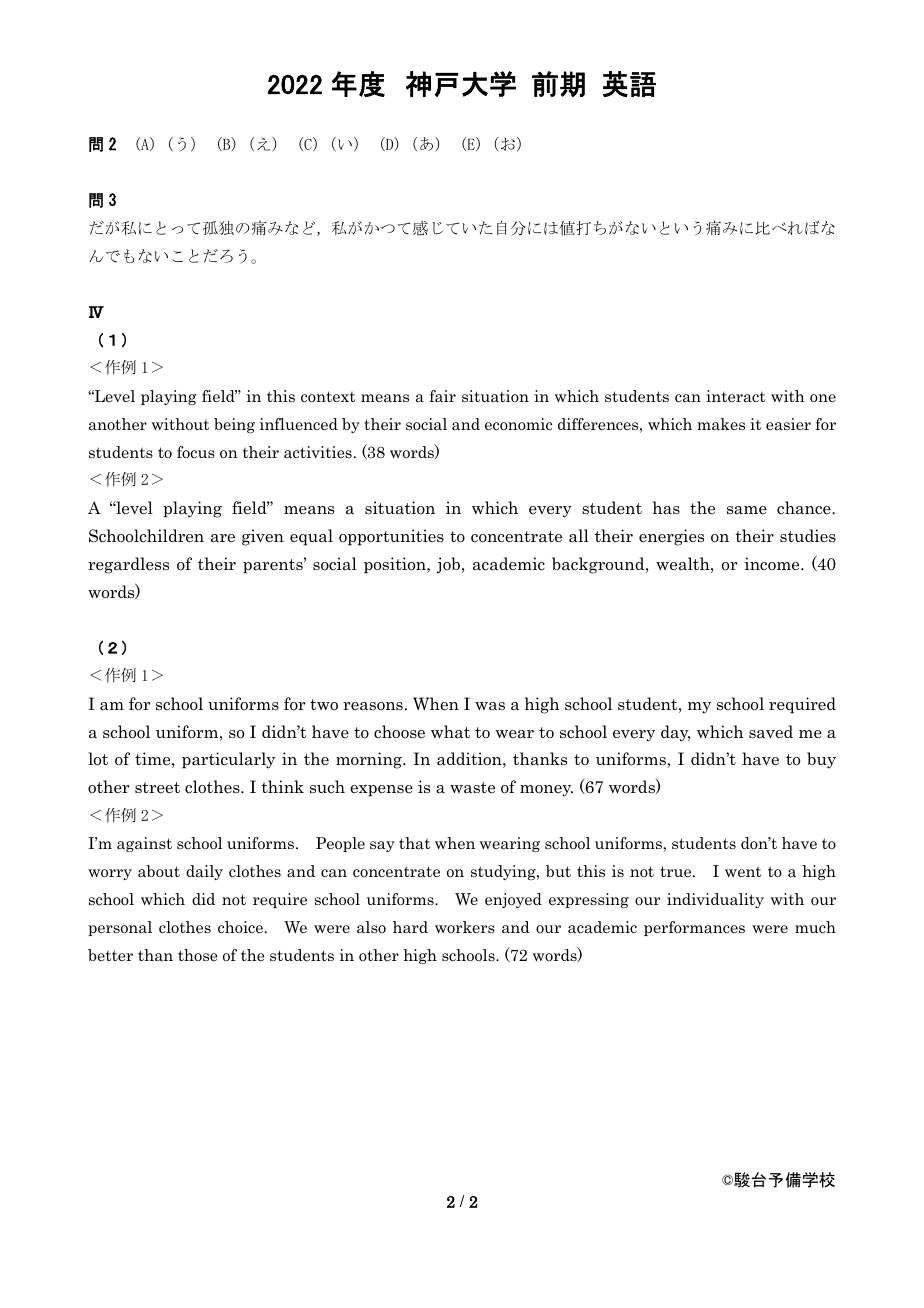 This screenshot has width=924, height=1308. I want to click on makes, so click(721, 424).
